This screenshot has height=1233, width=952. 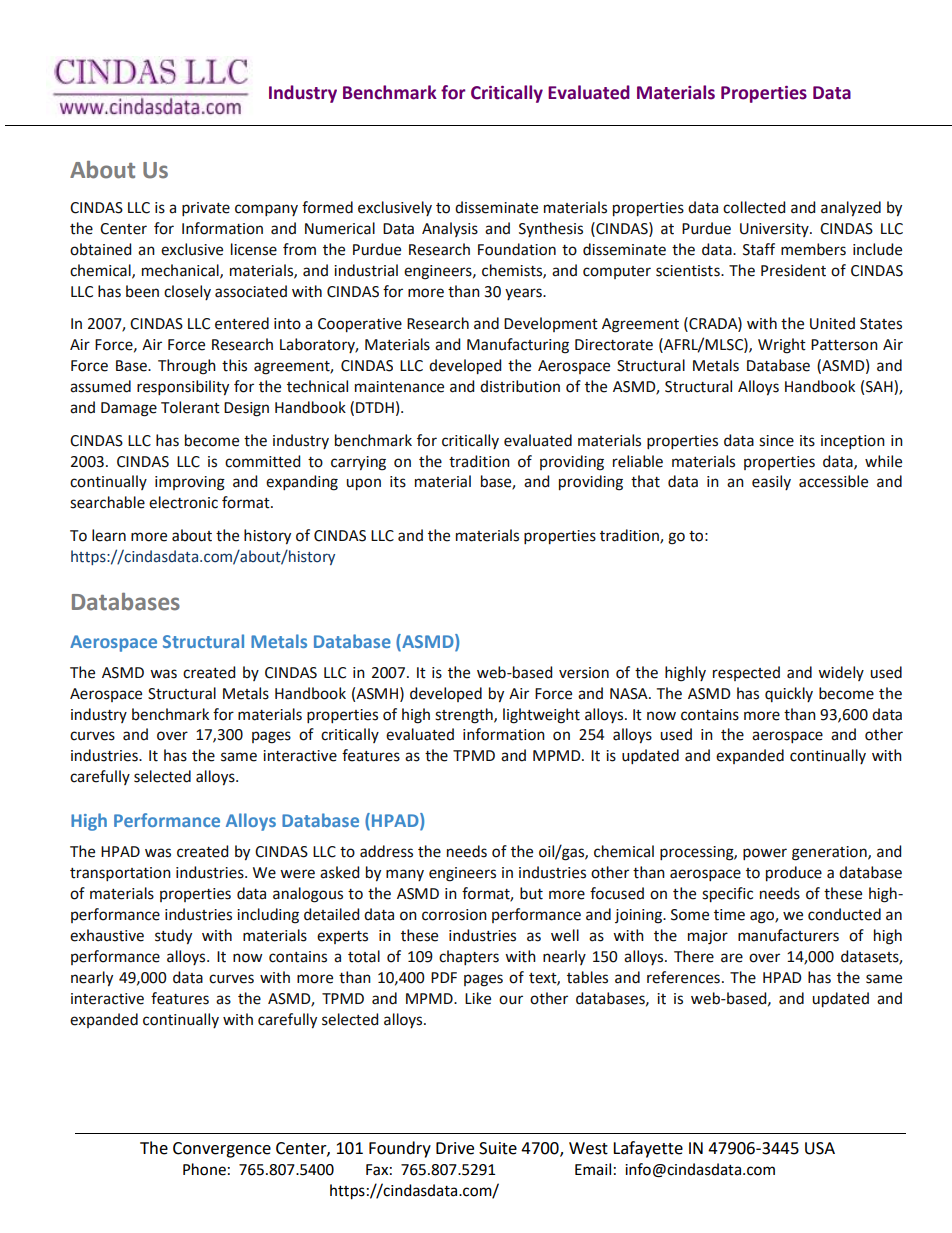 I want to click on quickly, so click(x=789, y=694).
